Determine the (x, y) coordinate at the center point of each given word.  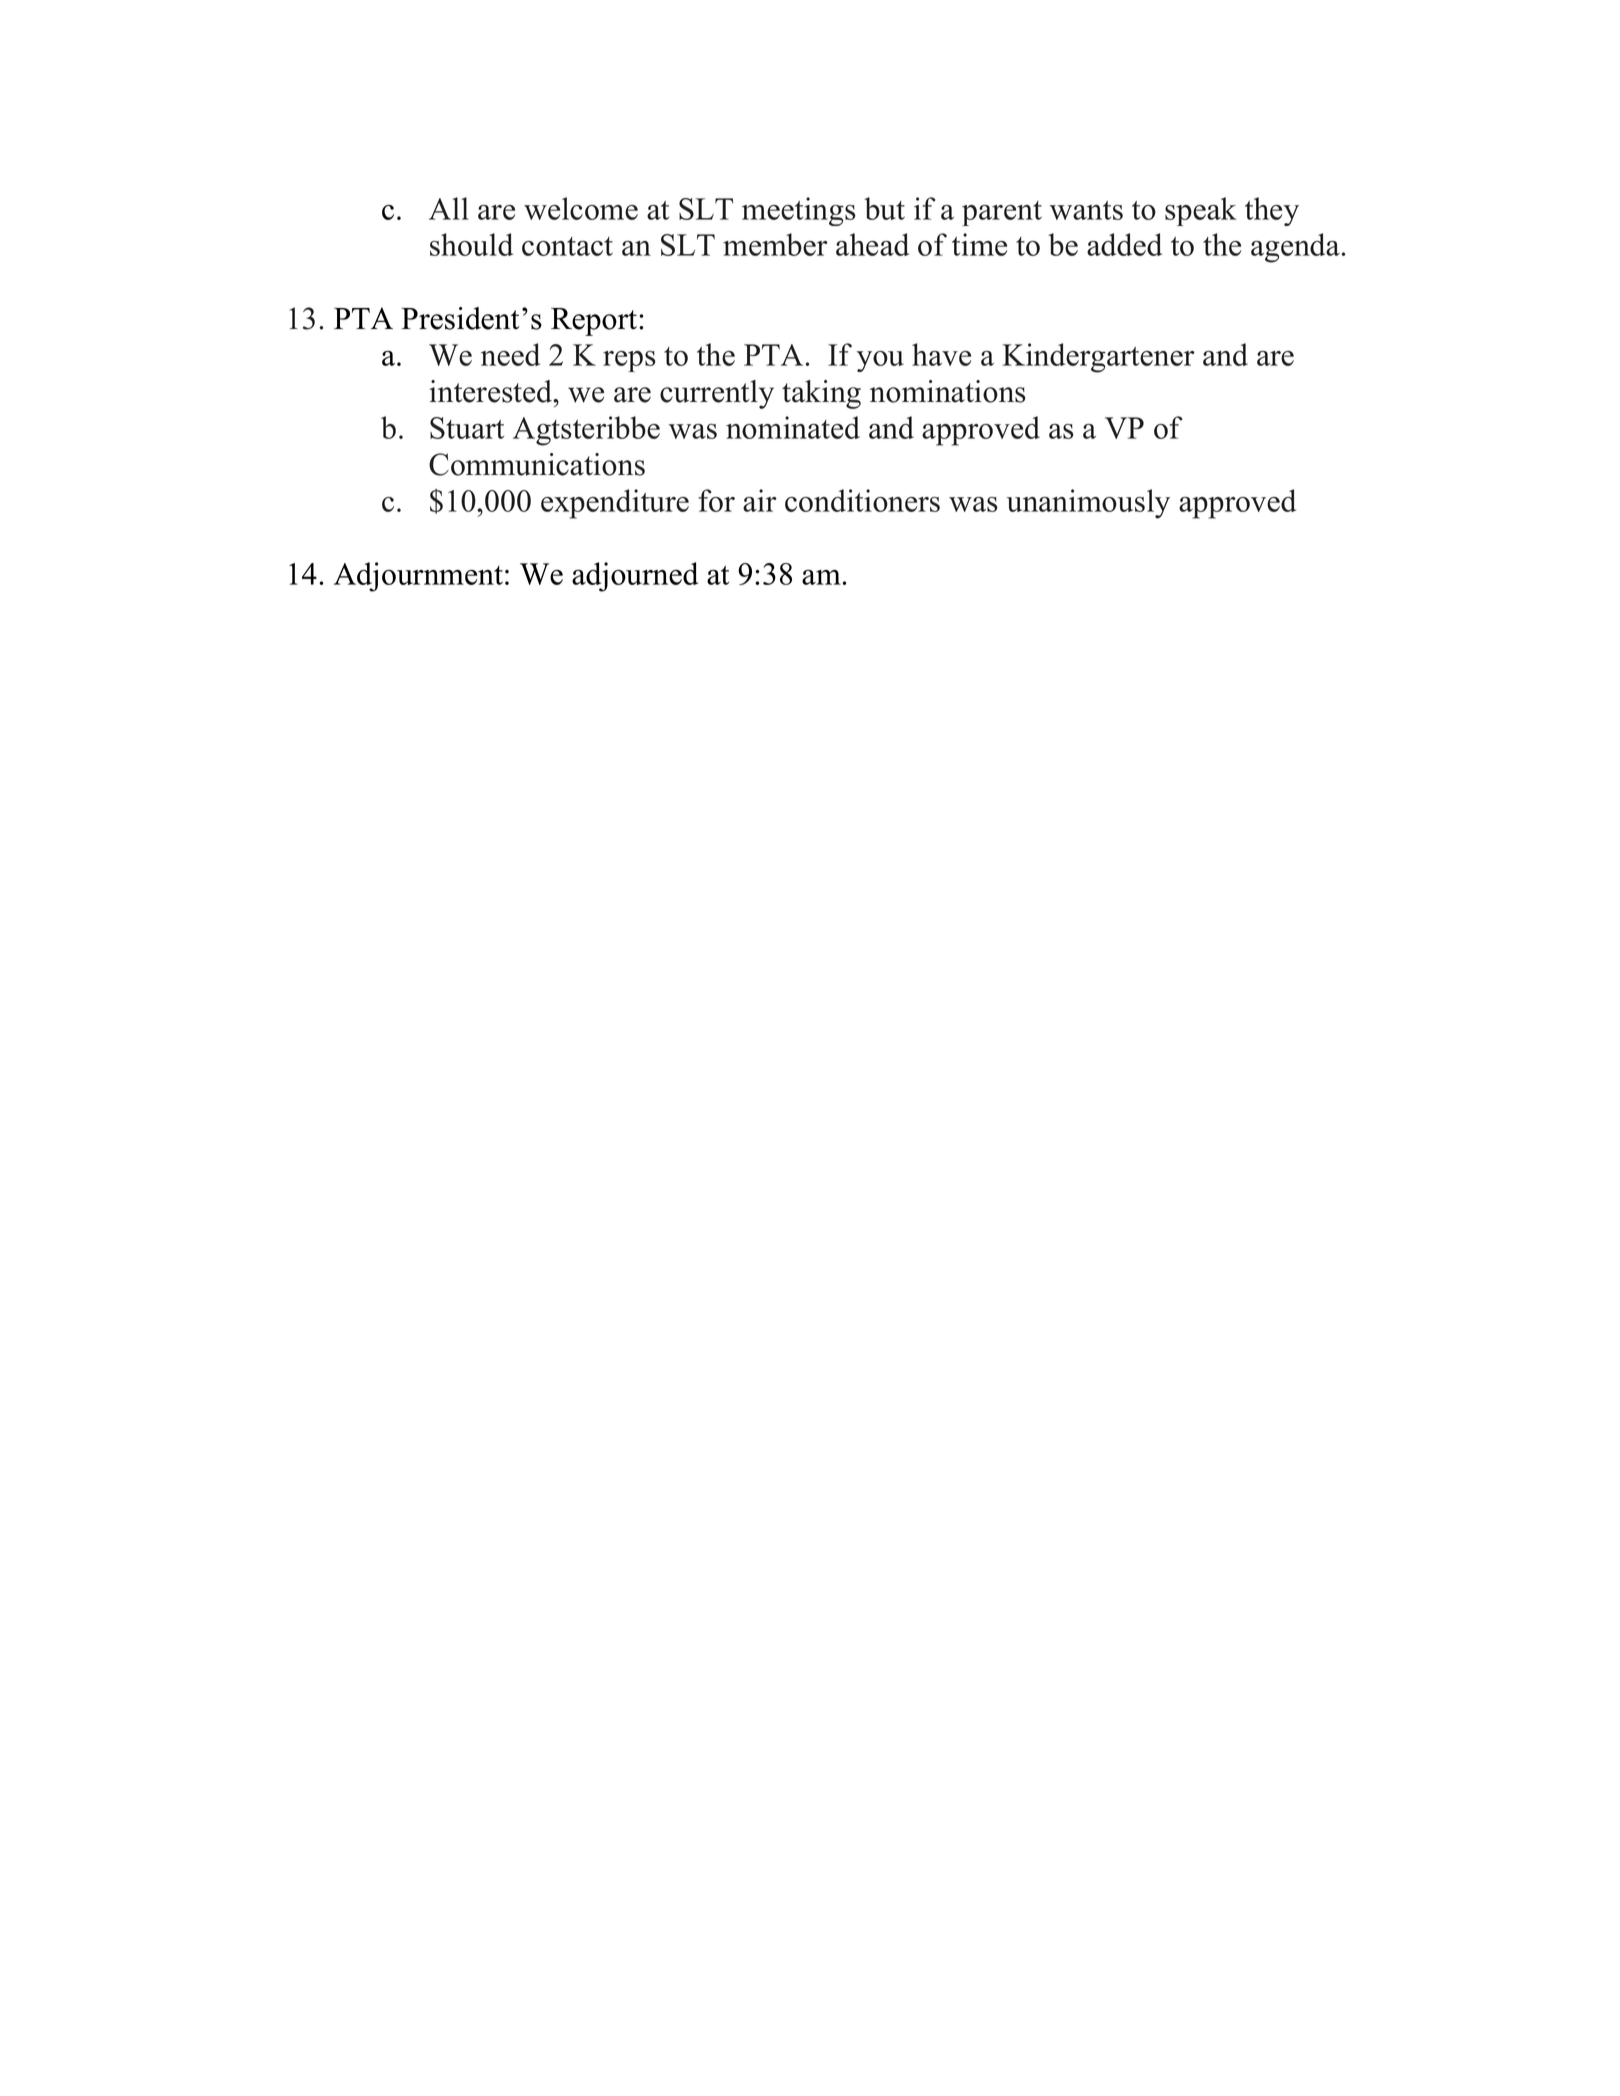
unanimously (1088, 504)
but (884, 208)
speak (1201, 211)
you (880, 361)
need (510, 354)
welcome (581, 208)
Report (595, 322)
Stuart (467, 428)
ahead (872, 244)
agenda (1296, 248)
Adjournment (418, 577)
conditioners (862, 500)
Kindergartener (1098, 358)
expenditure (615, 504)
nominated (793, 427)
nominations (948, 391)
